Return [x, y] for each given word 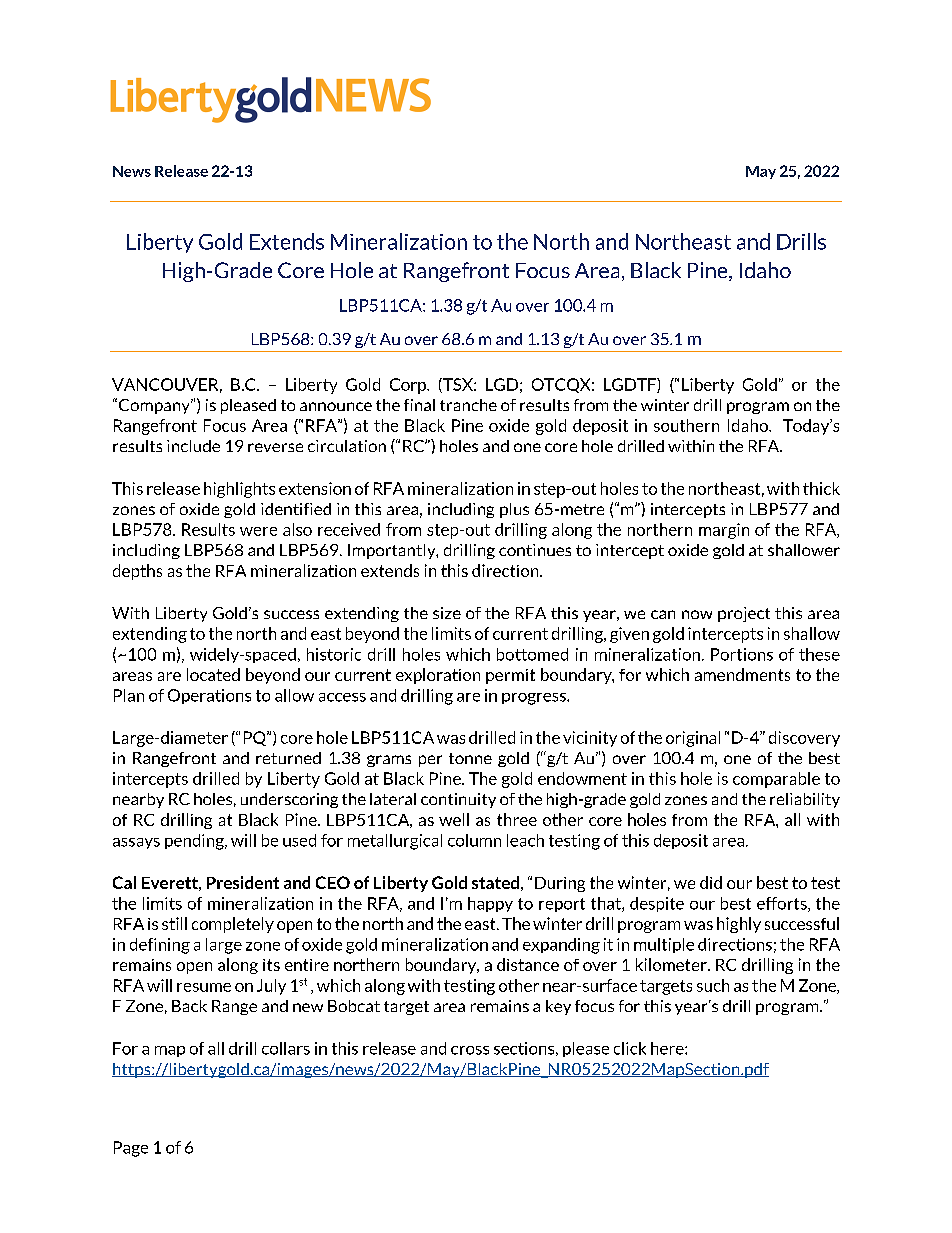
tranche [468, 405]
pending [195, 842]
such [713, 985]
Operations [209, 696]
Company [155, 406]
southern [686, 425]
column [474, 840]
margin [724, 531]
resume [204, 987]
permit [510, 676]
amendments [742, 674]
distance [528, 964]
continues [535, 550]
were [258, 531]
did [711, 882]
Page [131, 1149]
